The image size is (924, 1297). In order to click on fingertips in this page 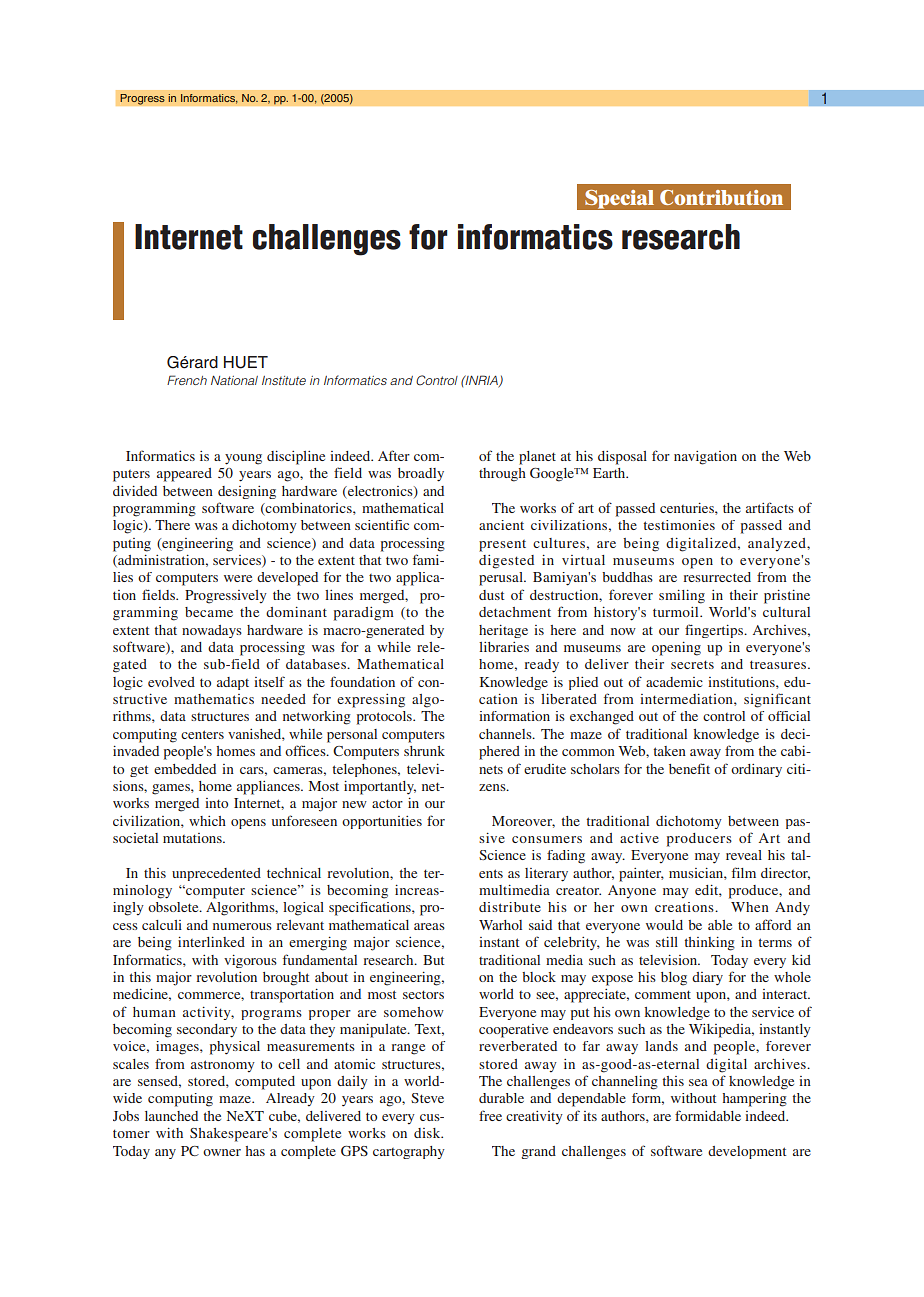, I will do `click(715, 631)`.
